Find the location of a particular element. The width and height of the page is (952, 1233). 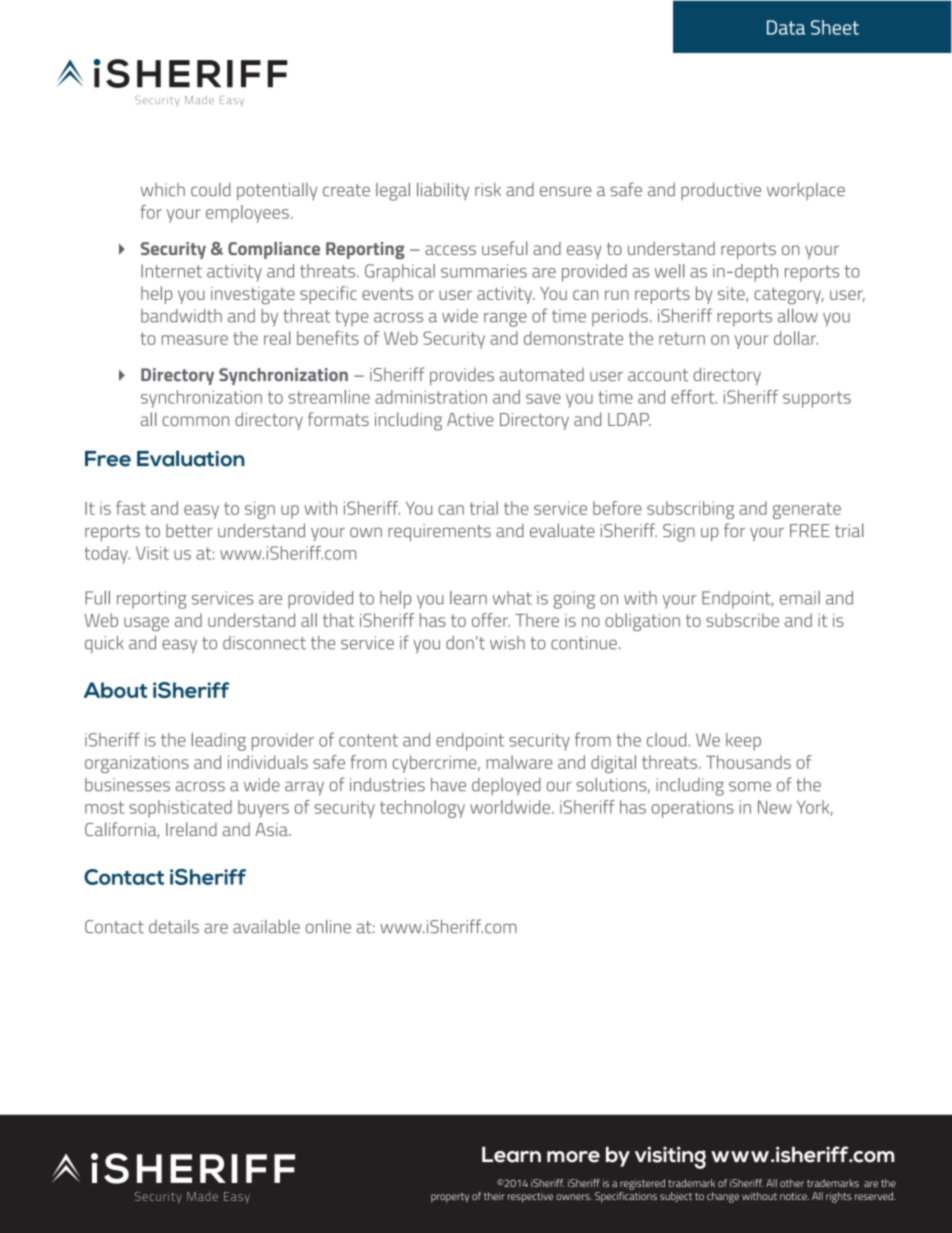

Data is located at coordinates (786, 27).
